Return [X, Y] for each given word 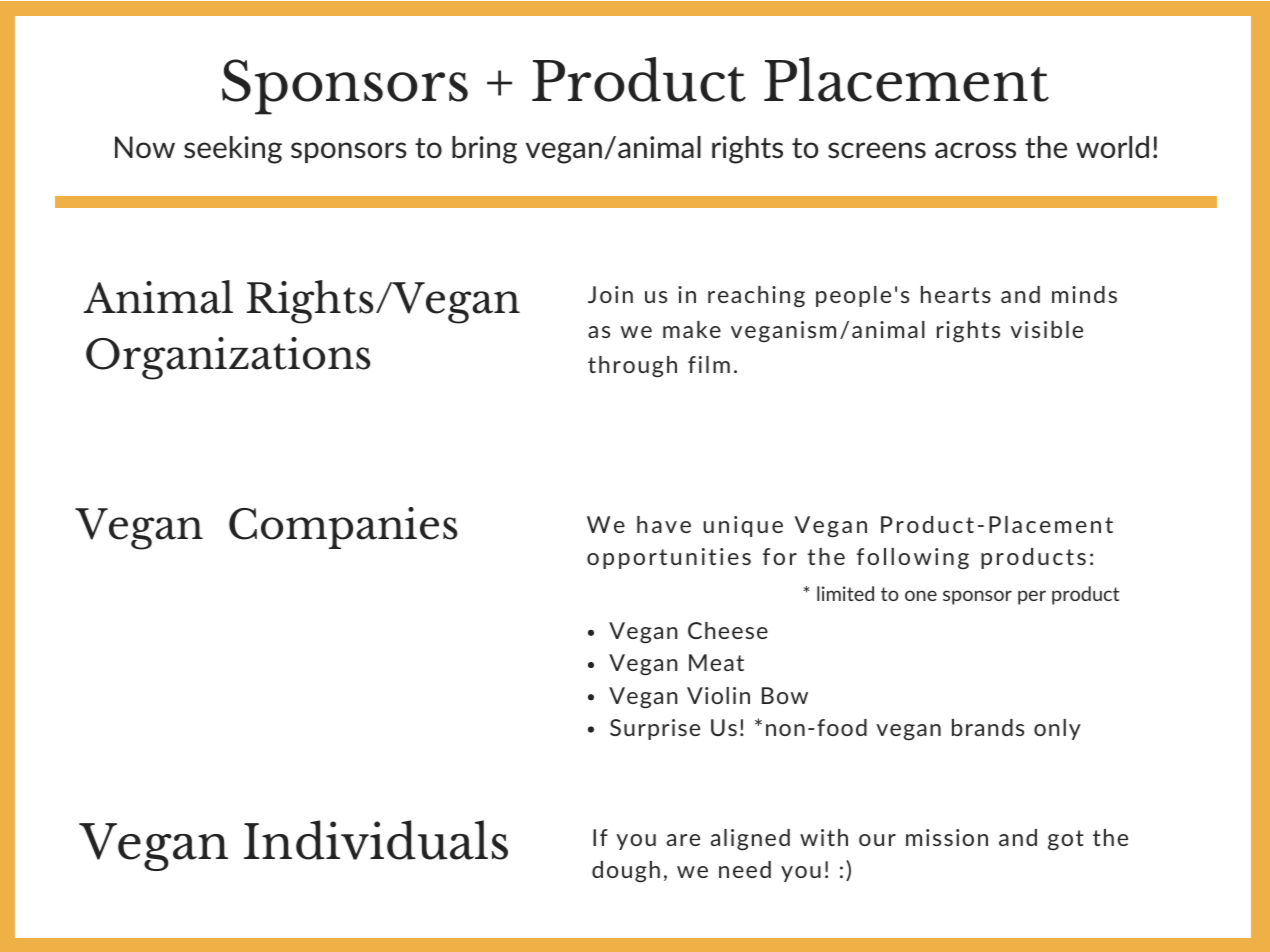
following [913, 559]
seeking [233, 150]
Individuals [376, 840]
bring [484, 150]
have [664, 524]
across [975, 150]
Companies [343, 528]
